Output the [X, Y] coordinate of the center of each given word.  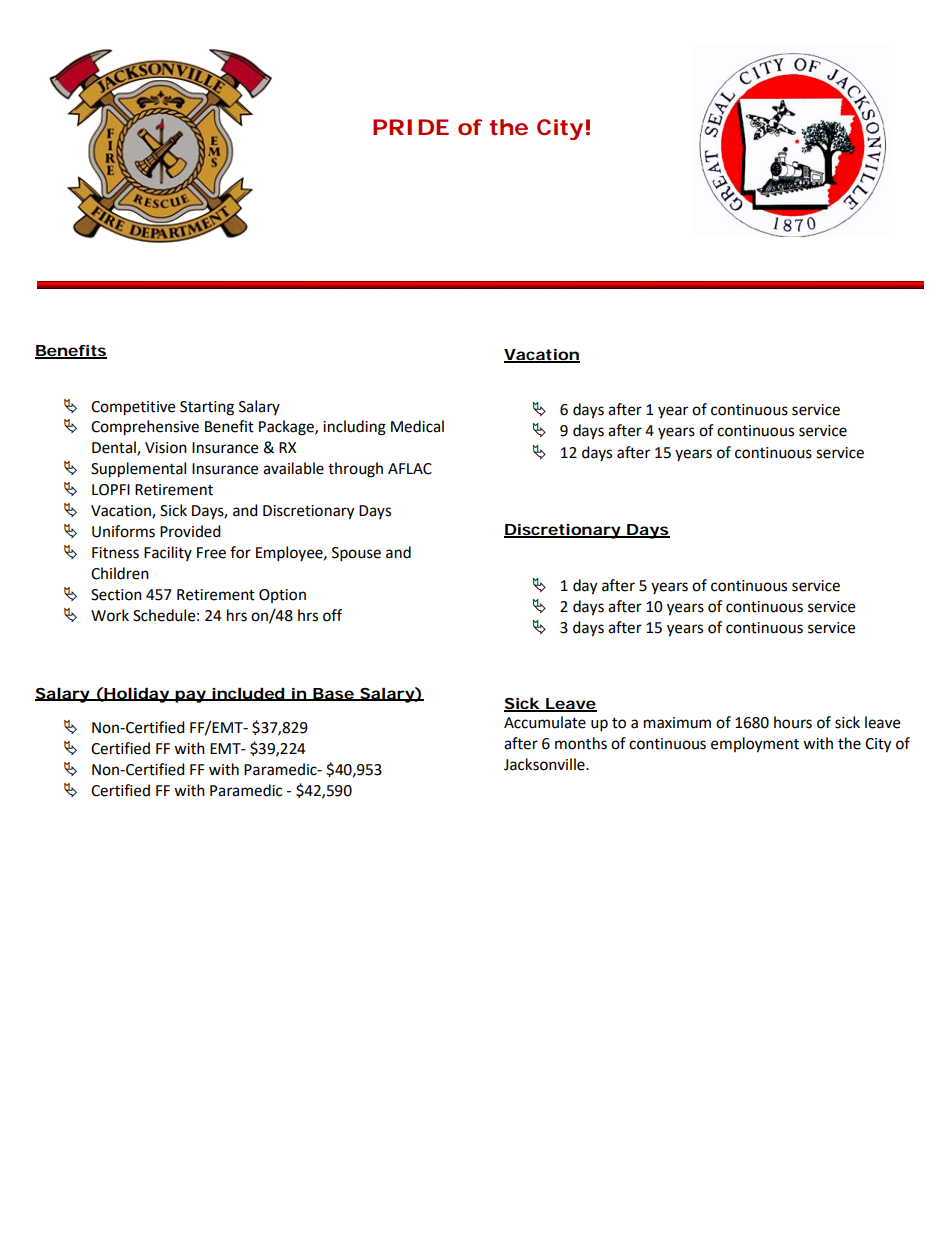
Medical [417, 426]
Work [110, 615]
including [354, 428]
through [355, 470]
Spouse [356, 554]
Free [211, 553]
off [332, 615]
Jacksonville [545, 764]
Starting [207, 408]
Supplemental [138, 470]
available [293, 468]
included [247, 694]
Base [333, 694]
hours [793, 722]
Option [282, 596]
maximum [677, 723]
